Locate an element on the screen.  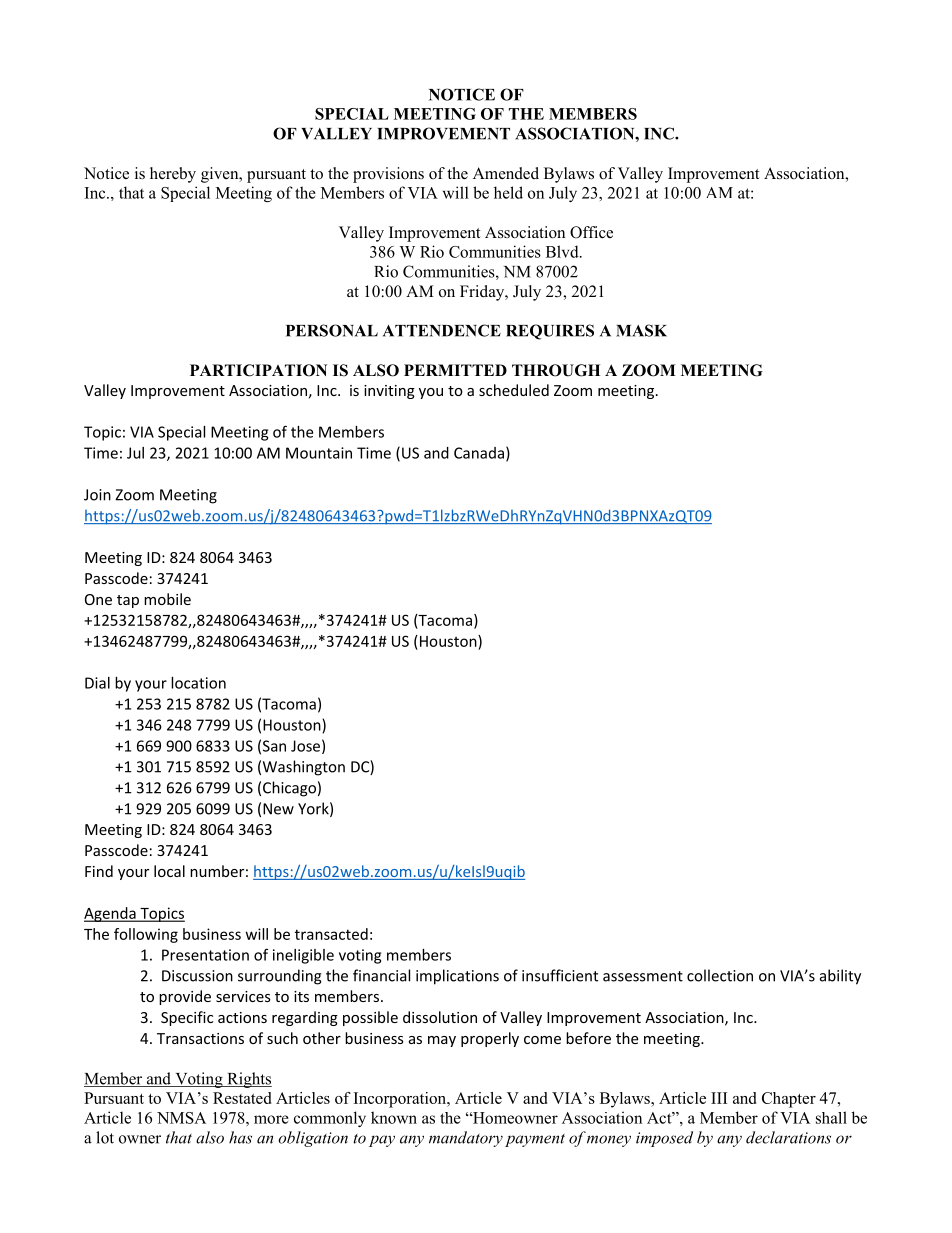
mandatory is located at coordinates (466, 1139).
